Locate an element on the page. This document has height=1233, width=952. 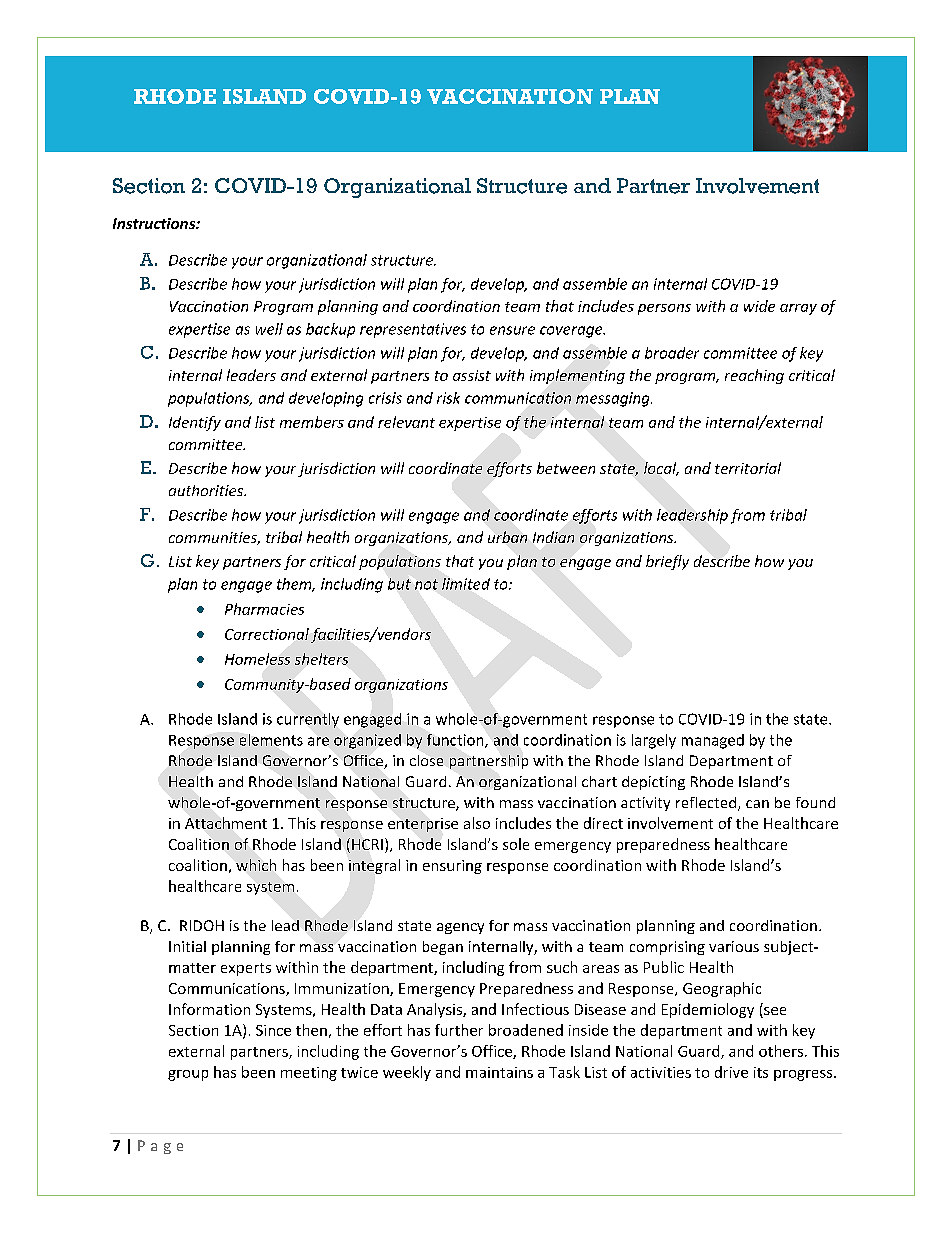
elements is located at coordinates (271, 740).
